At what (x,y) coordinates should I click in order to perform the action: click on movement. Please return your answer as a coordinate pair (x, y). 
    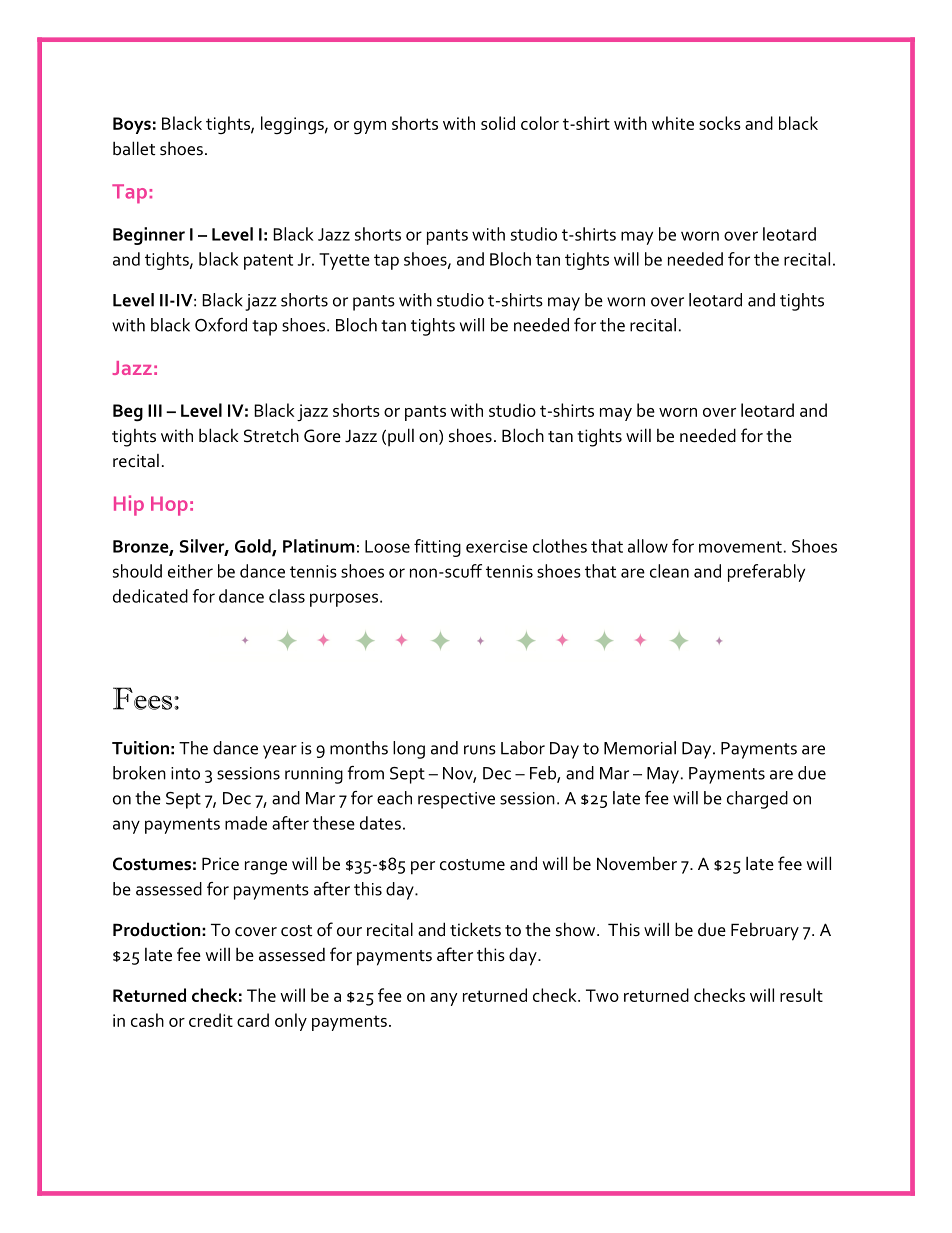
    Looking at the image, I should click on (740, 547).
